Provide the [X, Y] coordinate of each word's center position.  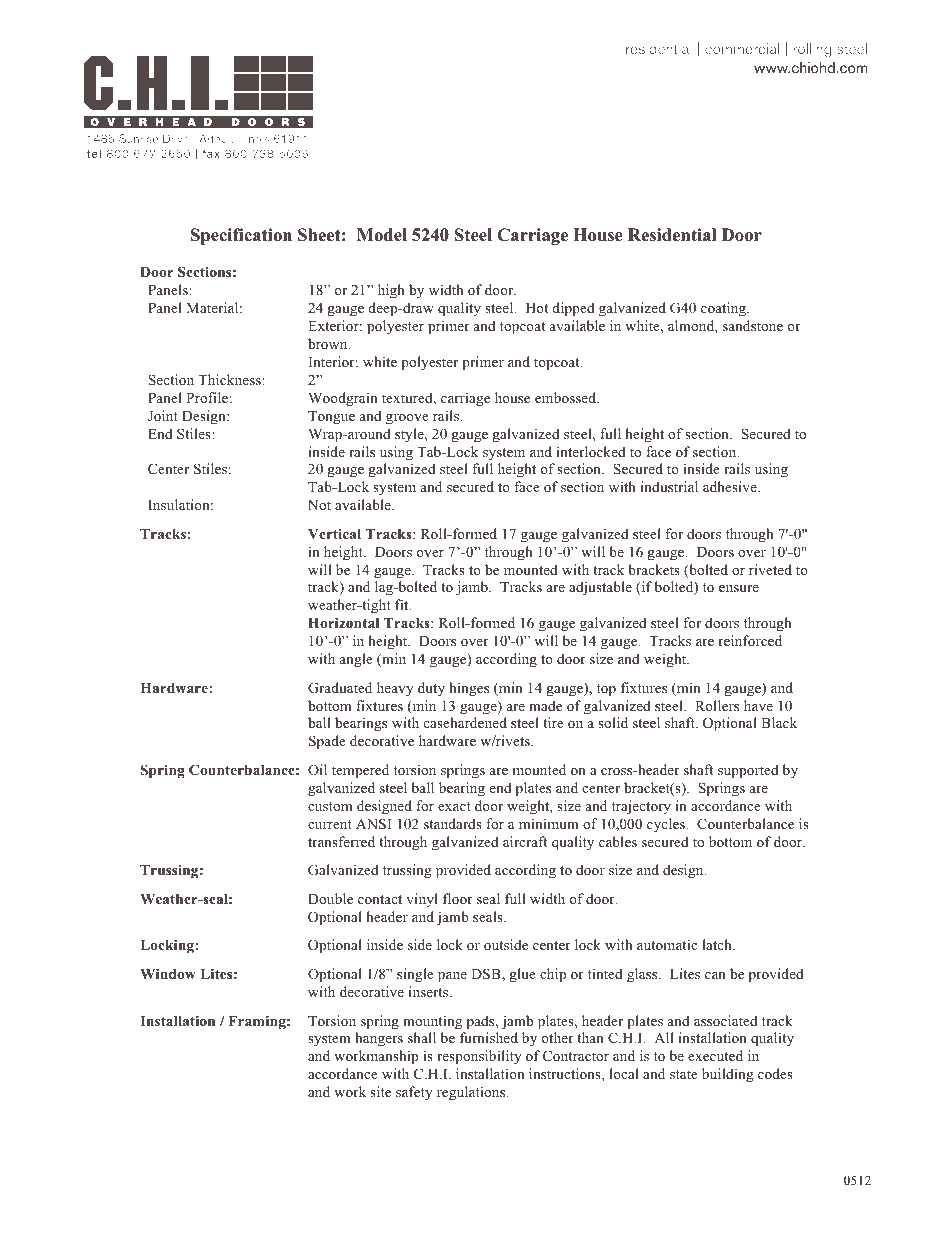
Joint [163, 416]
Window [168, 973]
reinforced [750, 640]
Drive [176, 138]
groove [407, 419]
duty [431, 689]
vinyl [422, 900]
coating [724, 309]
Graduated [340, 688]
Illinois [254, 138]
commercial [742, 48]
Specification [241, 236]
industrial [669, 486]
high [391, 291]
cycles [667, 825]
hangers [379, 1039]
